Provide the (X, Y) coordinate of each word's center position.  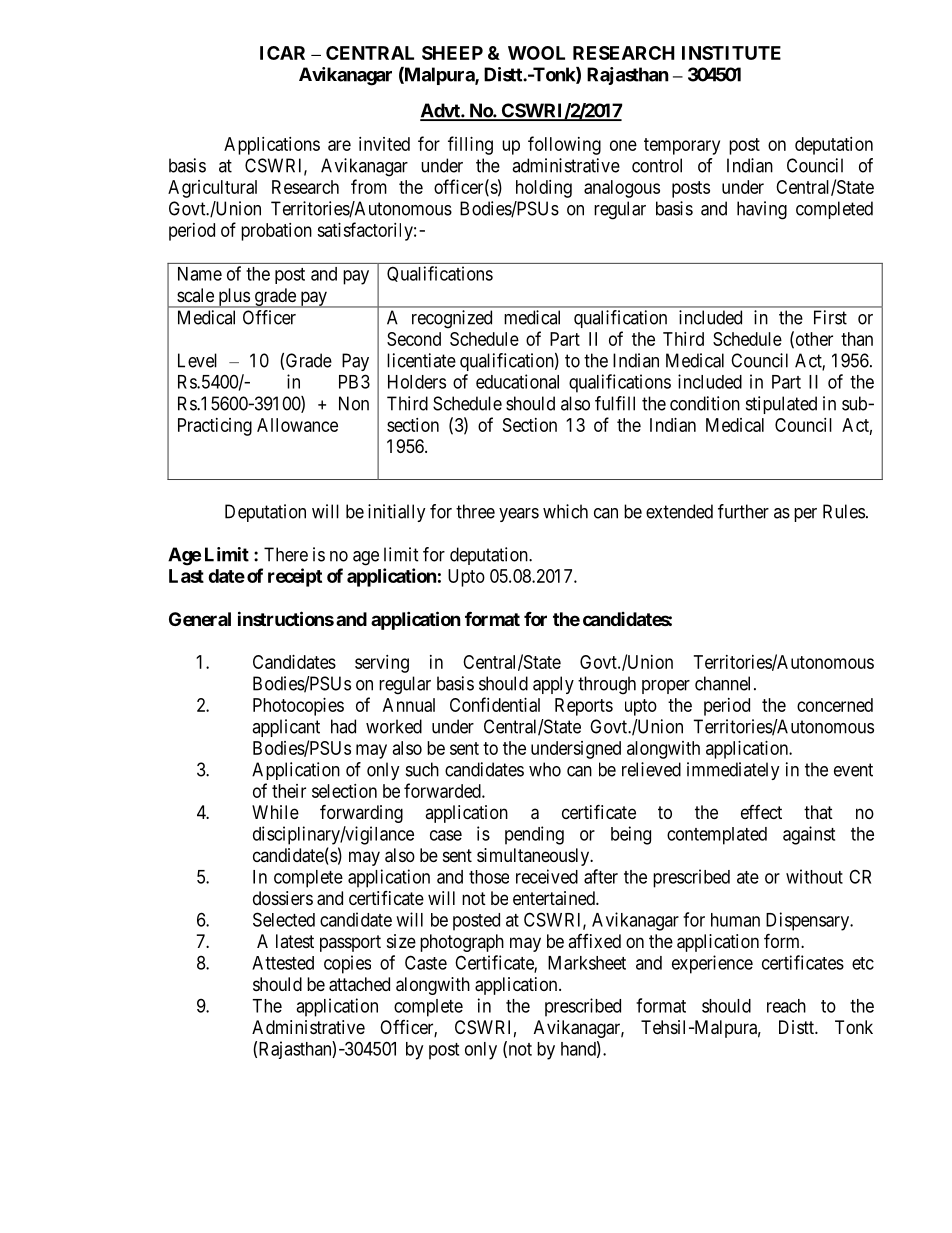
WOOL (536, 53)
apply (553, 685)
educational (517, 381)
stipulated (781, 405)
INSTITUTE (731, 53)
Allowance (297, 425)
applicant (286, 728)
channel (725, 683)
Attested (283, 963)
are (339, 145)
